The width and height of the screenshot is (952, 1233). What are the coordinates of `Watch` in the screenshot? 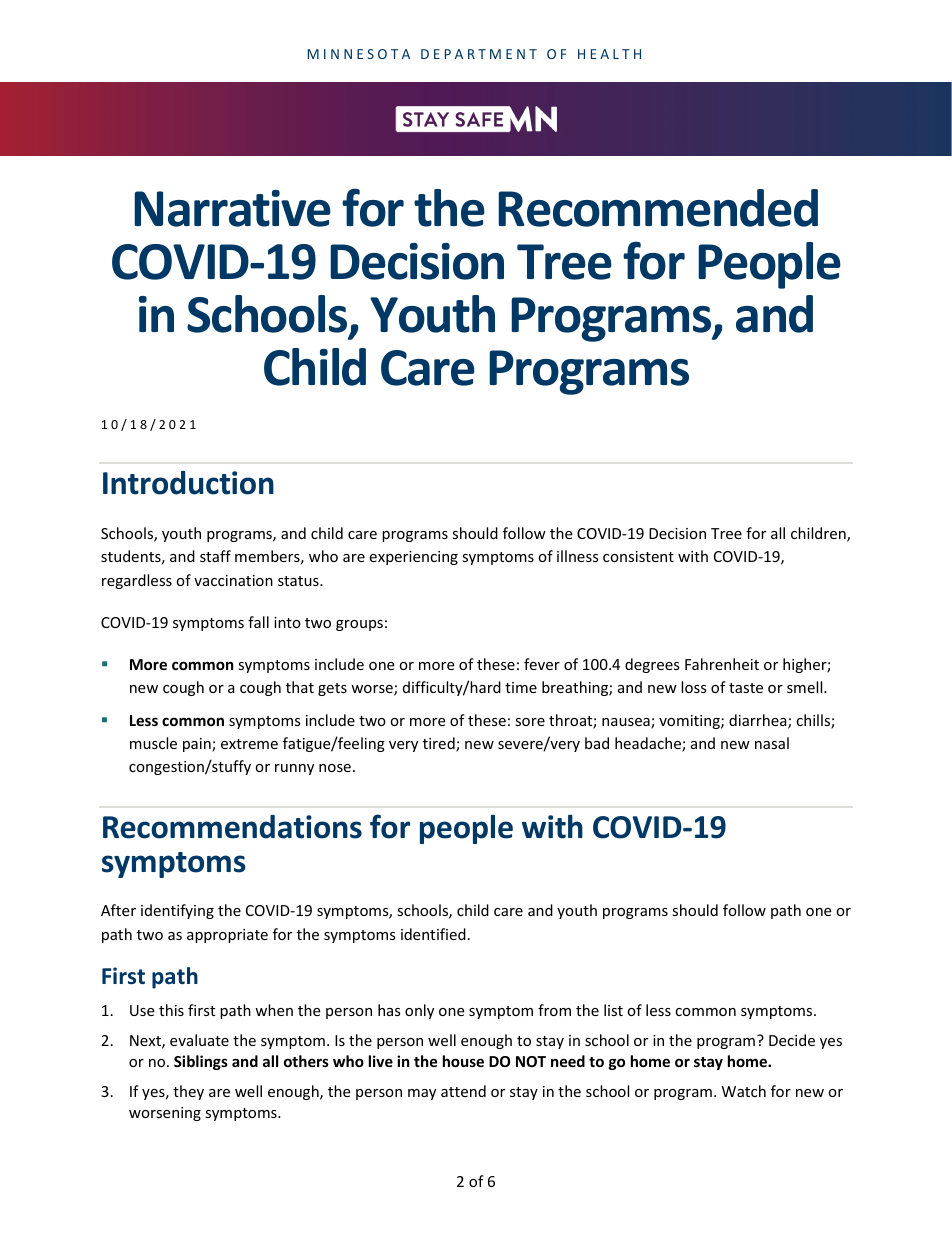 It's located at (744, 1091).
